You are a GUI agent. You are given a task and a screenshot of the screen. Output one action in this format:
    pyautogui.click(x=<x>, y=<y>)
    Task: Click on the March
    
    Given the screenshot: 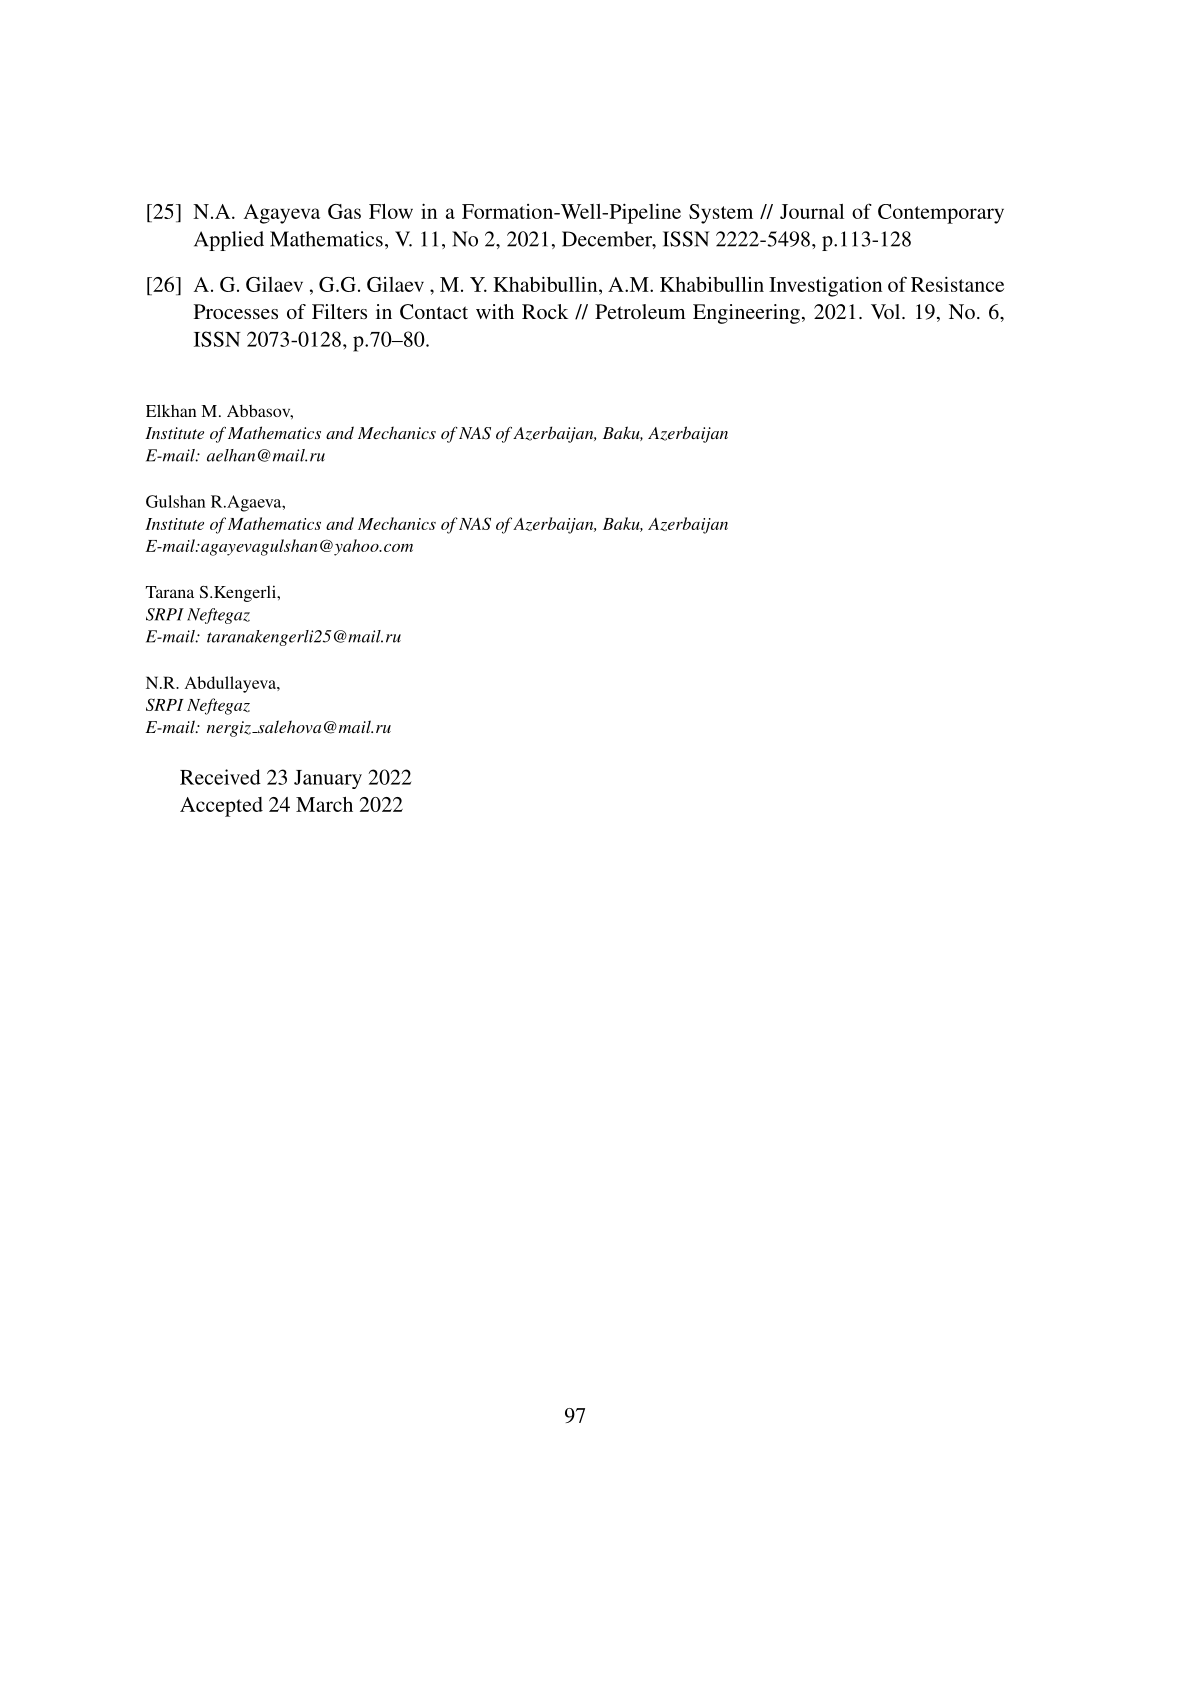 What is the action you would take?
    pyautogui.click(x=324, y=804)
